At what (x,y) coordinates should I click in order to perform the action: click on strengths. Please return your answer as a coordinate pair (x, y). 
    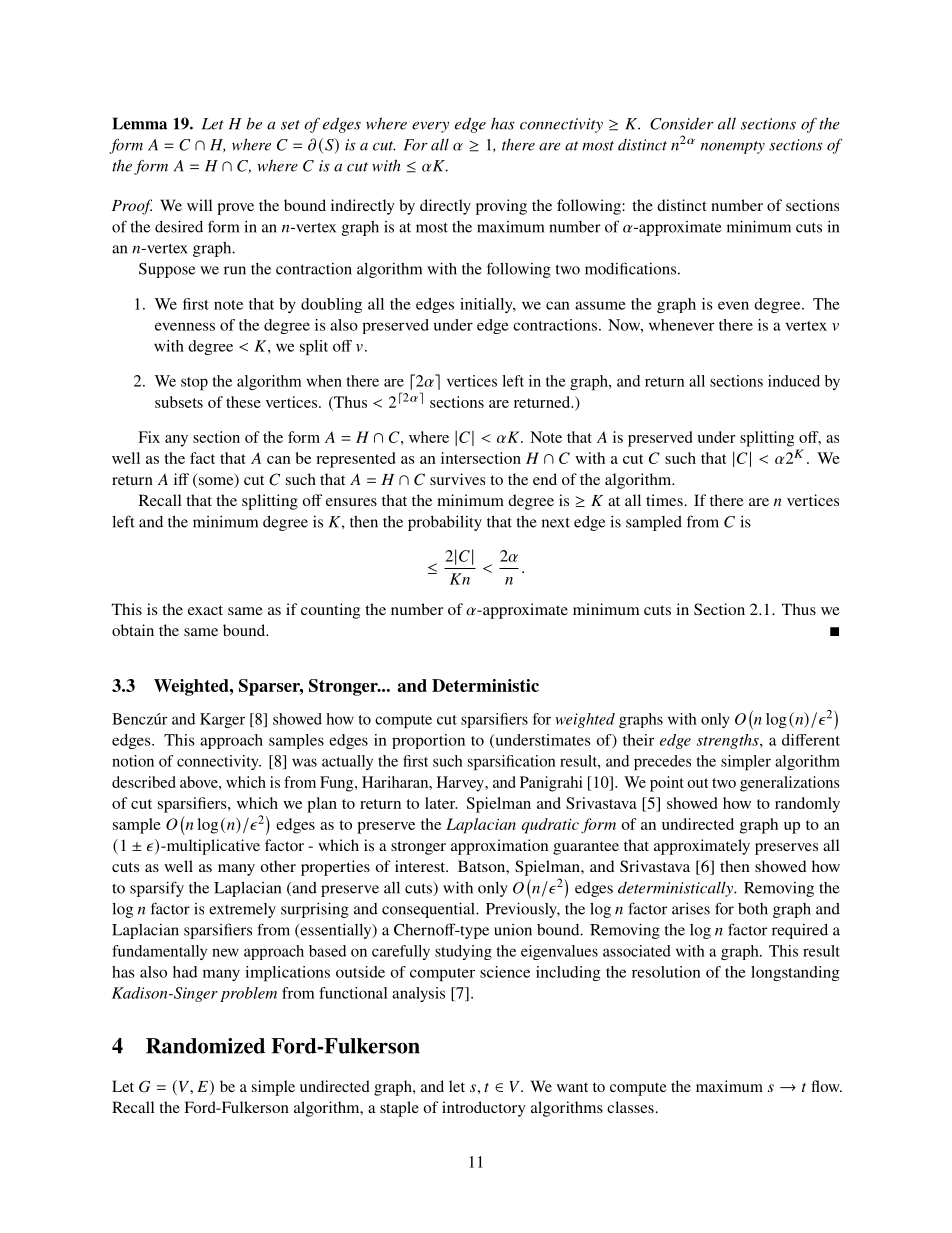
    Looking at the image, I should click on (729, 741).
